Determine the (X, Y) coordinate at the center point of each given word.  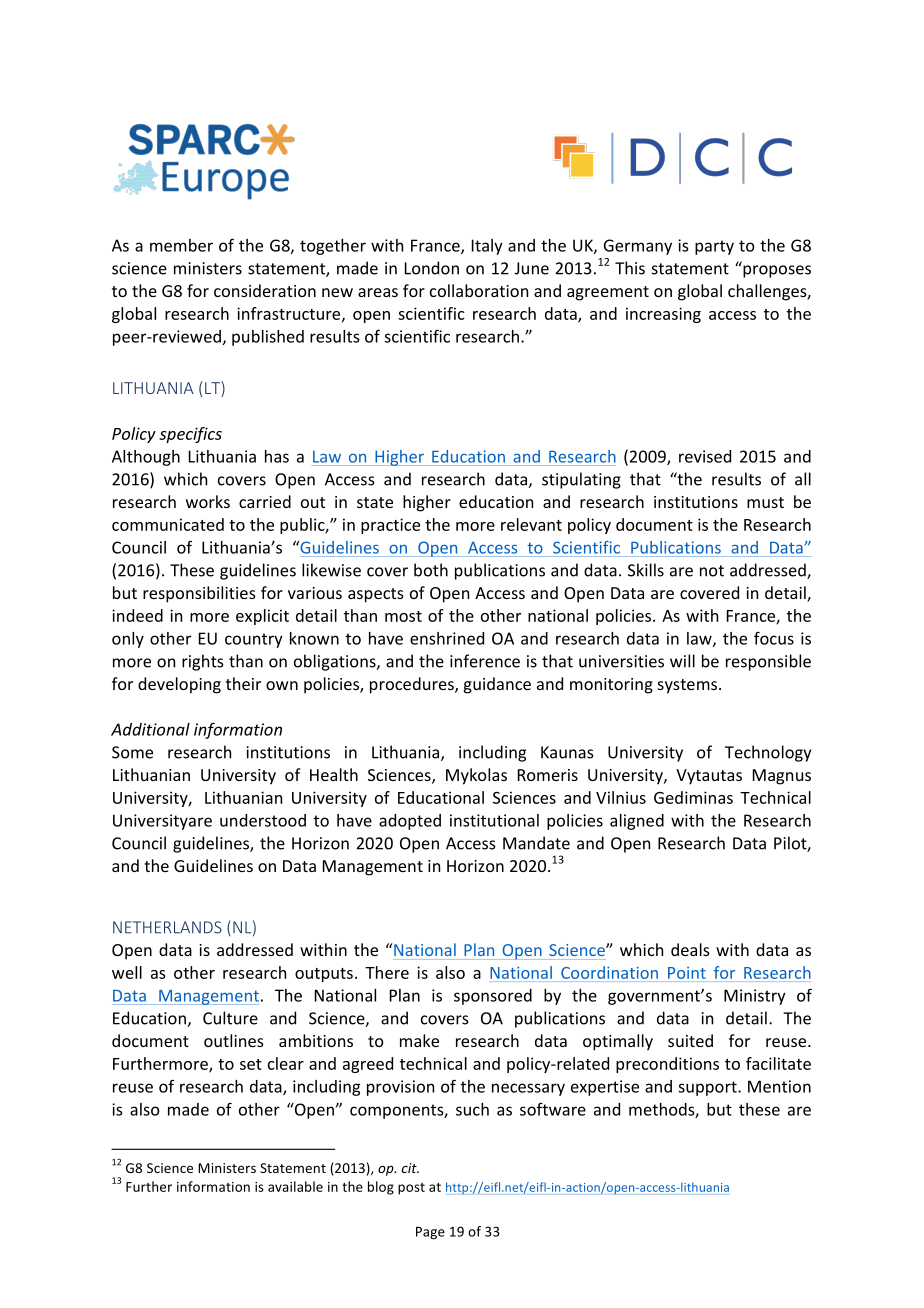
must (765, 502)
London (432, 268)
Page (430, 1233)
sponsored (493, 997)
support (708, 1088)
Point (687, 973)
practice (390, 526)
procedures (413, 685)
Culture (230, 1018)
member (181, 245)
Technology (768, 753)
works (208, 501)
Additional (150, 729)
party (714, 247)
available (295, 1186)
